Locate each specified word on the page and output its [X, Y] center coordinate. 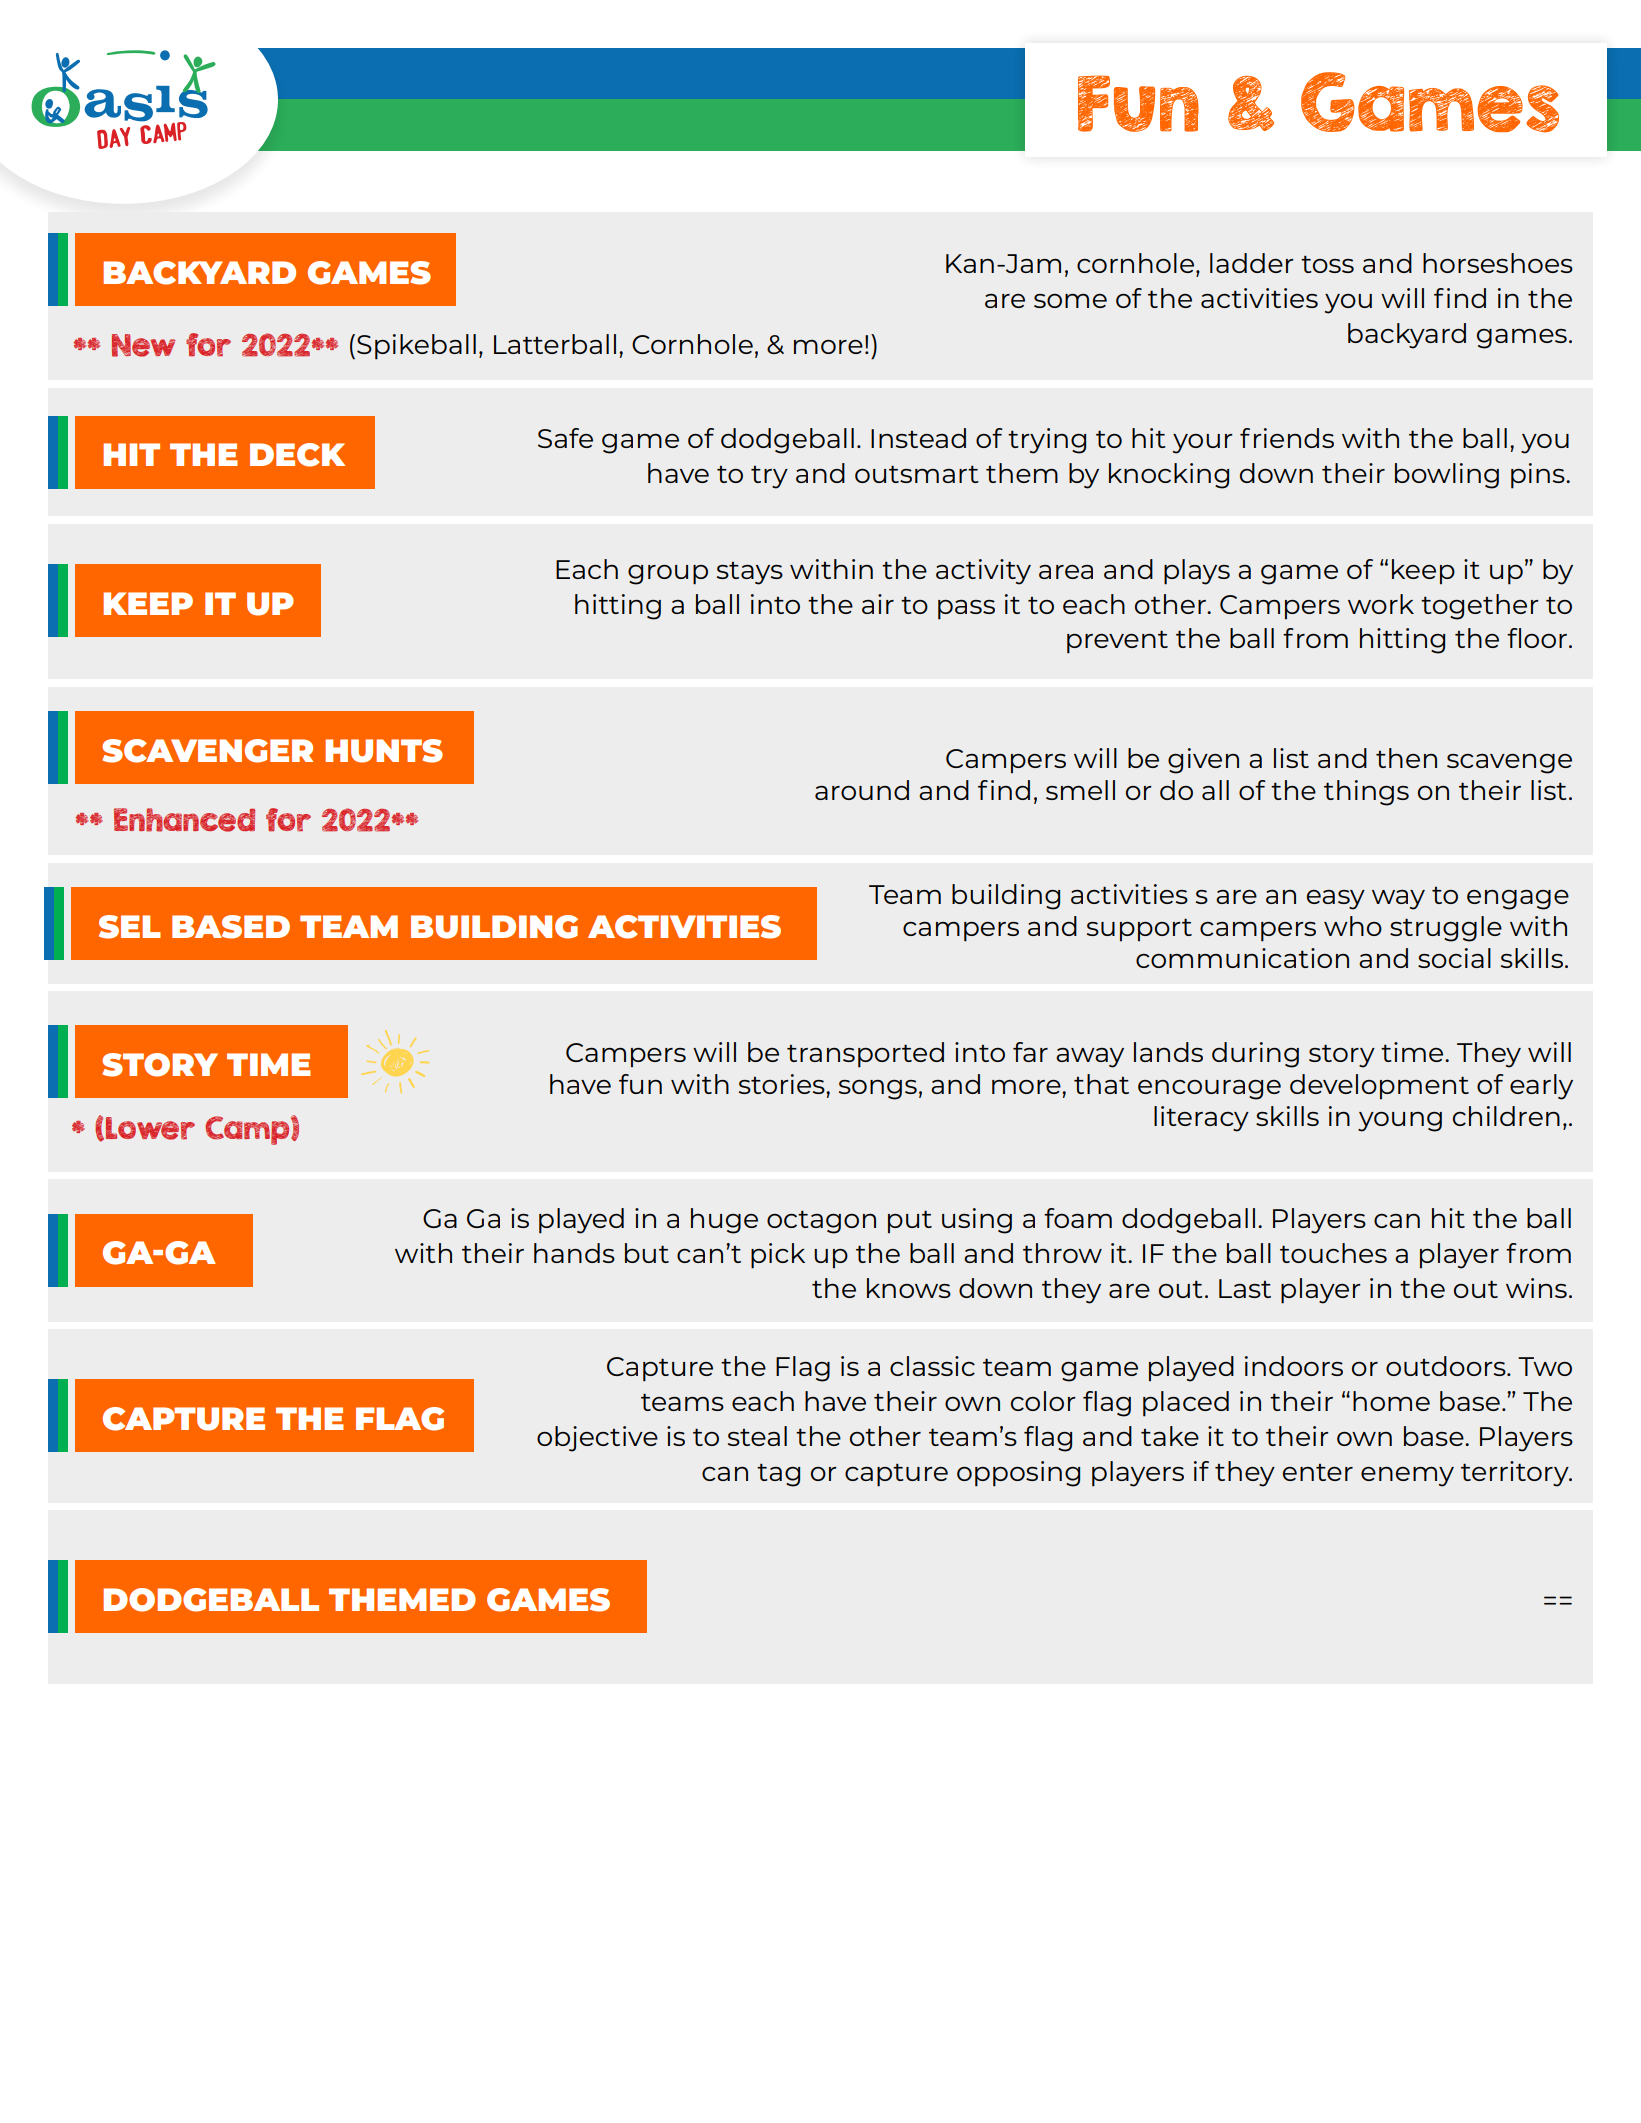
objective [597, 1439]
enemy [1407, 1477]
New [143, 345]
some [1070, 301]
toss [1327, 264]
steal [757, 1436]
